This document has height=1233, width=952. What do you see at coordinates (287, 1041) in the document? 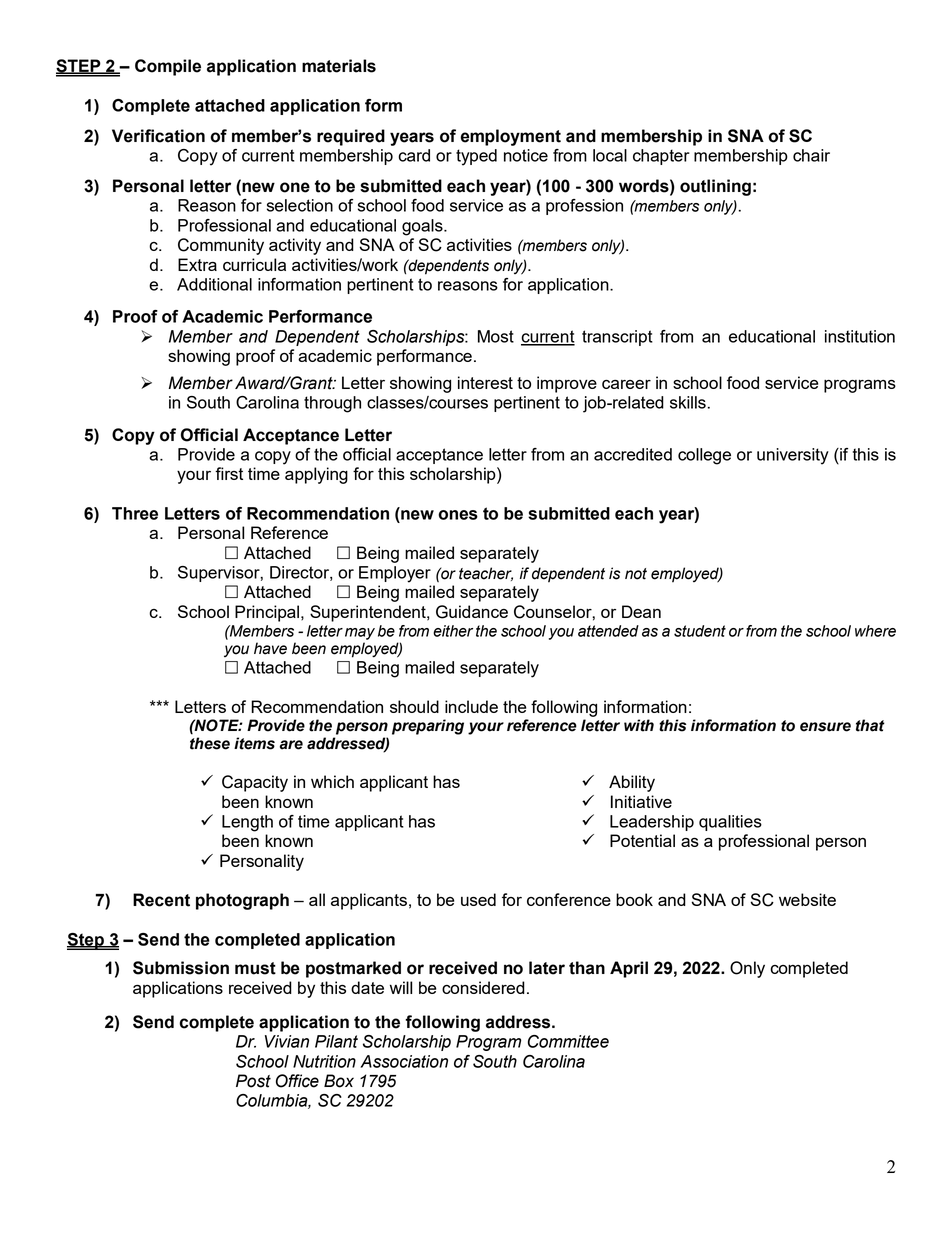
I see `Vivian` at bounding box center [287, 1041].
